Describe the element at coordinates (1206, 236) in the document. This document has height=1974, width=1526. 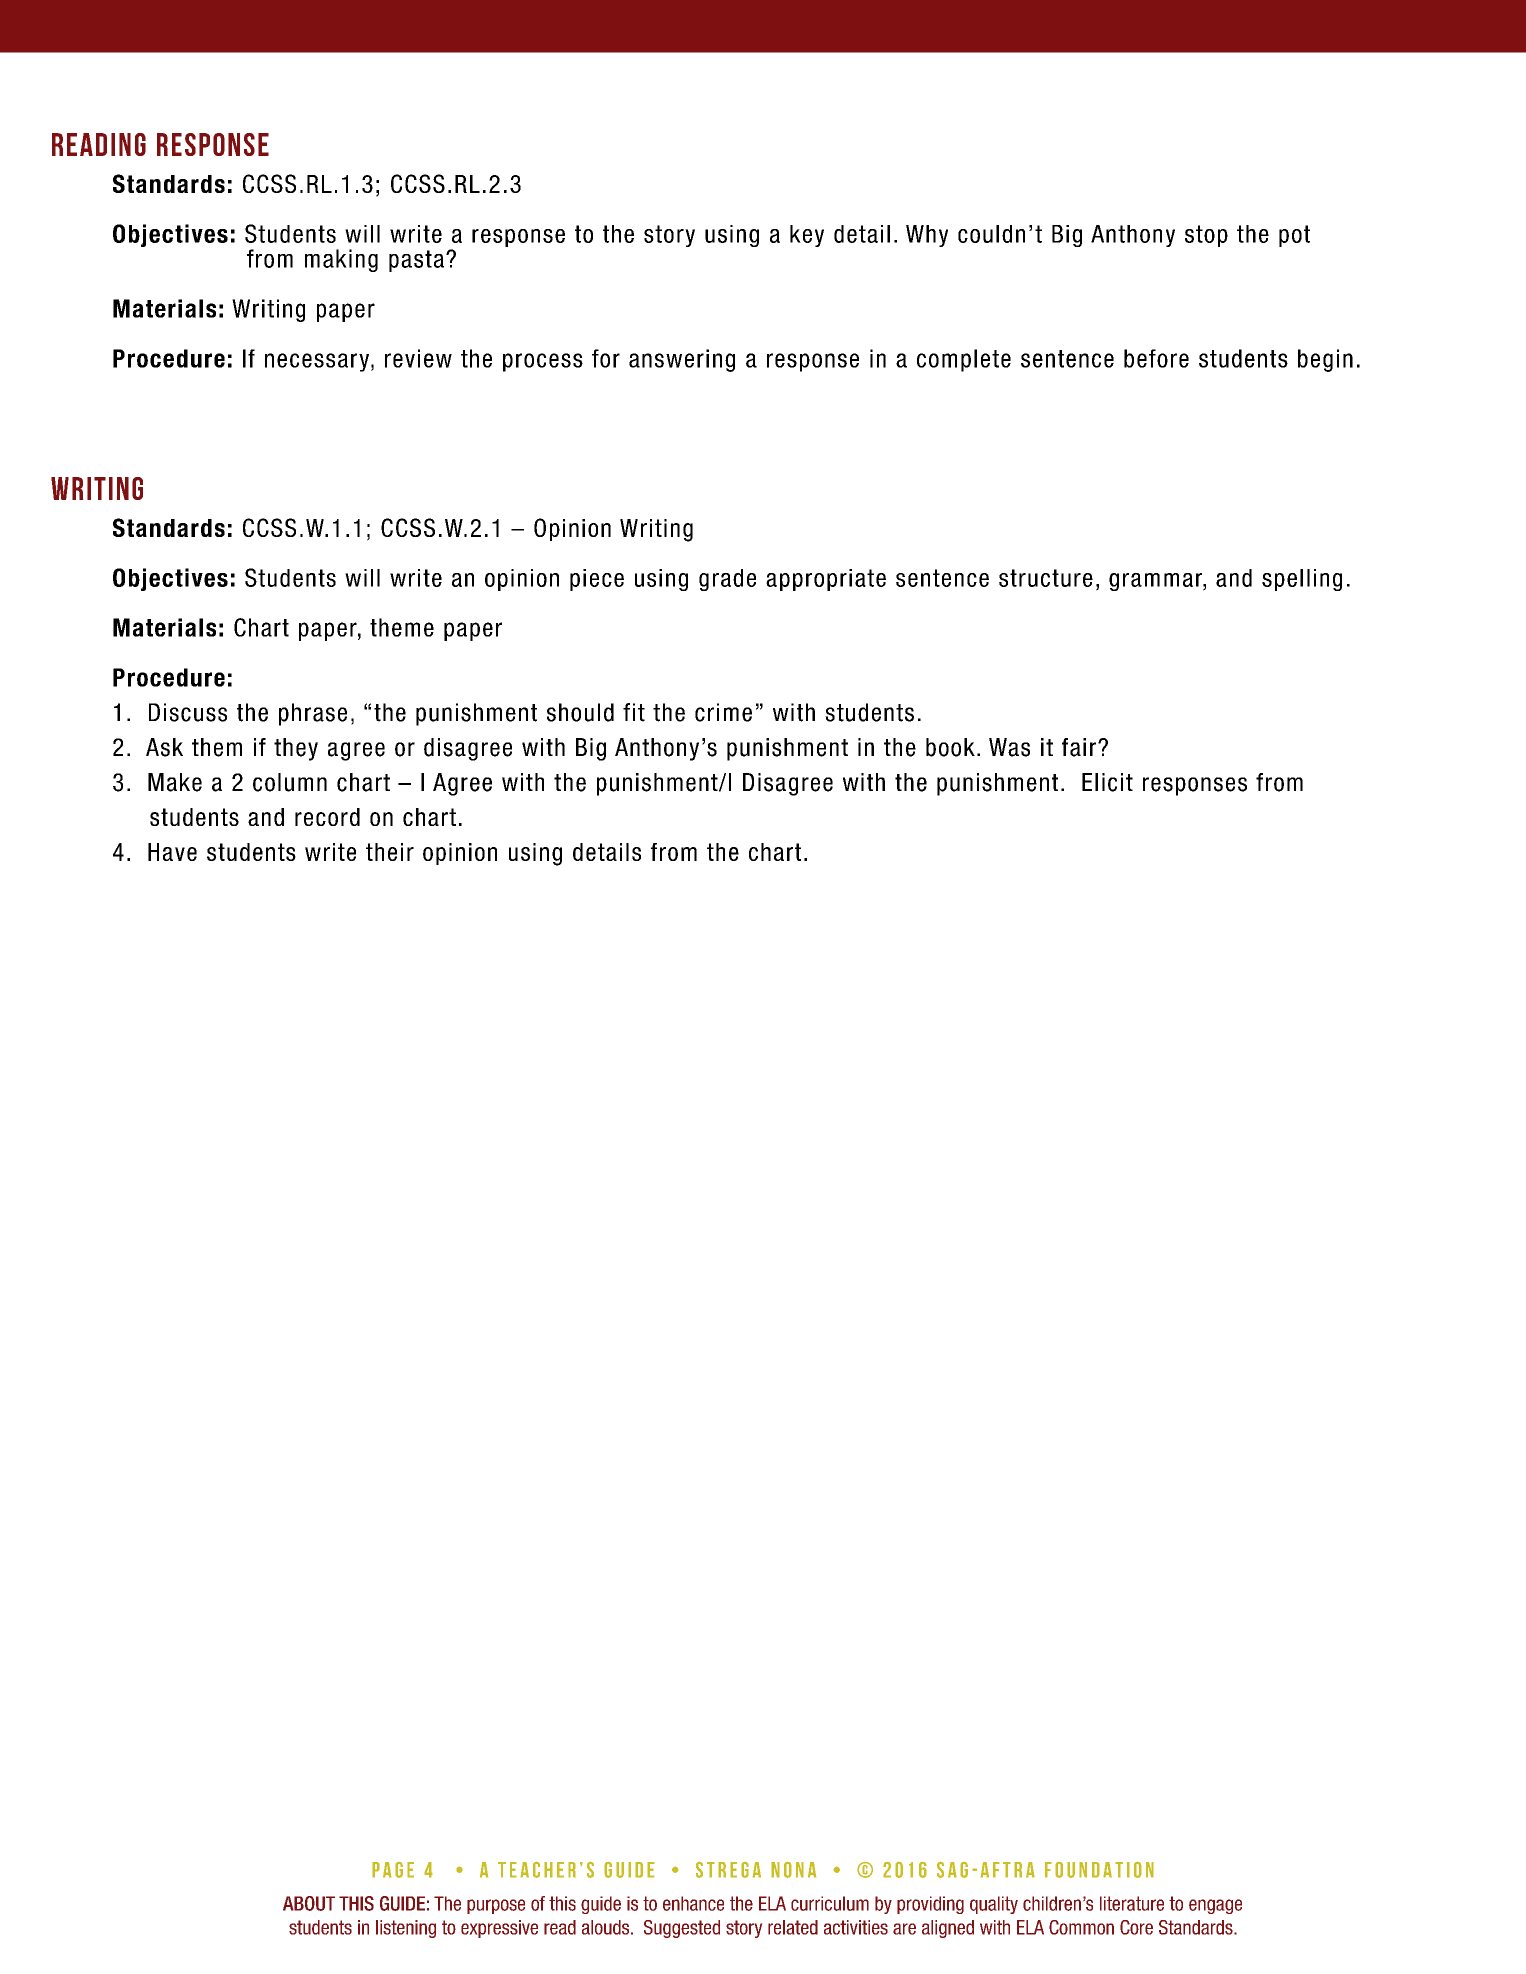
I see `stop` at that location.
